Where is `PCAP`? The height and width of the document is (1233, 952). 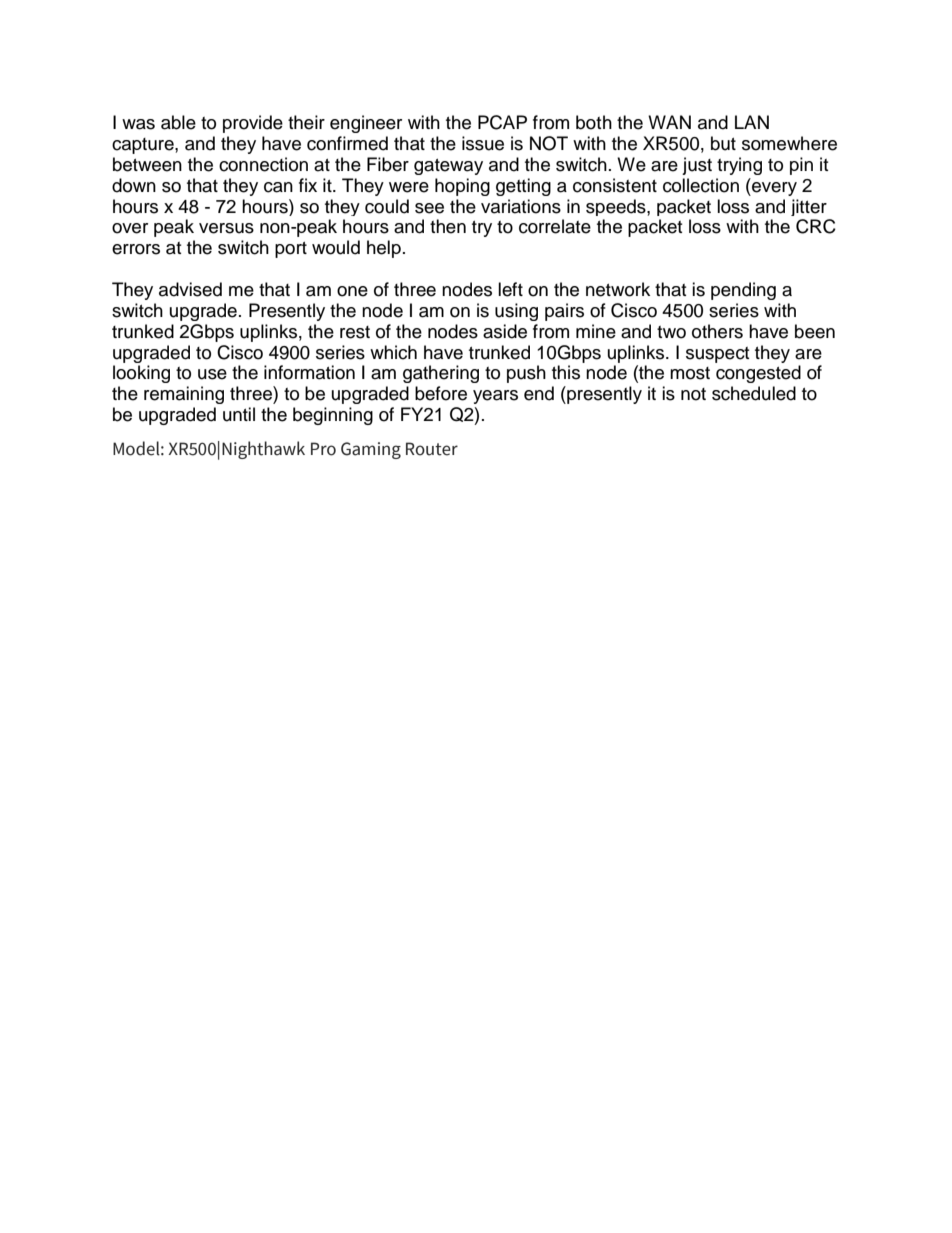
PCAP is located at coordinates (502, 122).
